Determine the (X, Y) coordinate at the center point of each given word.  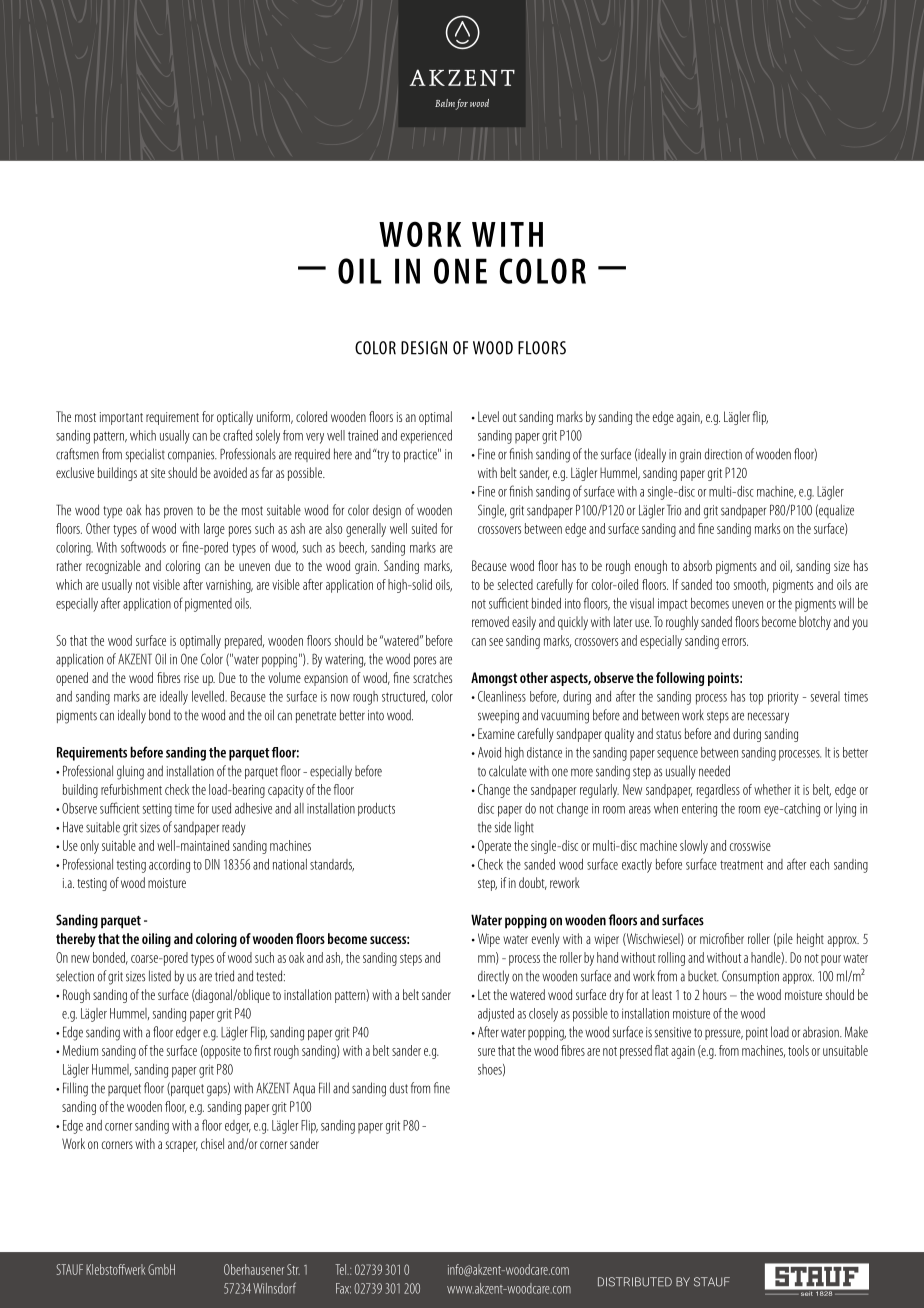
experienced (426, 437)
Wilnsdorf (274, 1288)
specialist (145, 455)
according (169, 866)
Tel (341, 1269)
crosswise (750, 846)
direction (723, 454)
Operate (494, 847)
